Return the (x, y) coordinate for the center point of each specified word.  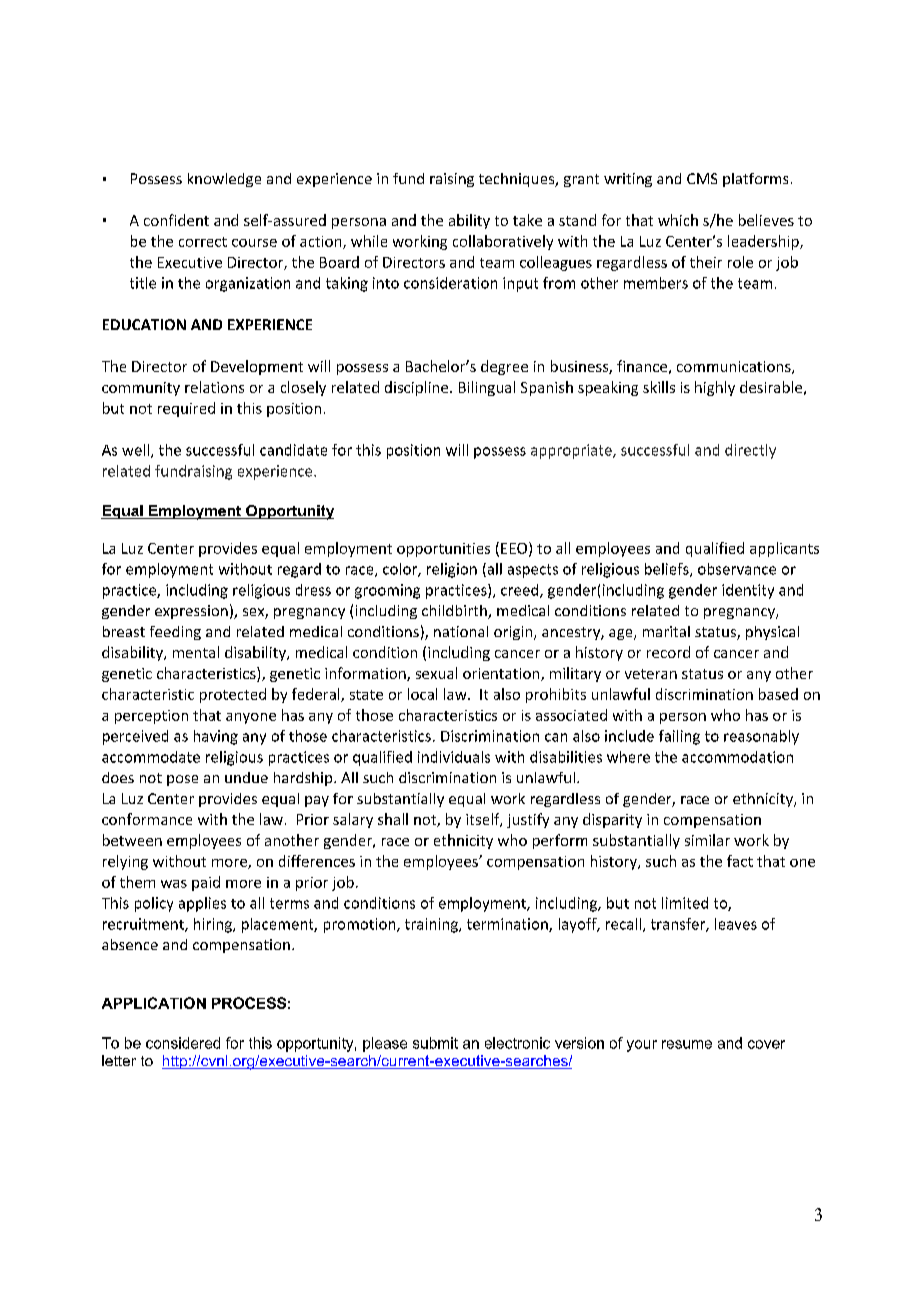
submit (435, 1043)
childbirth (455, 612)
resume (687, 1044)
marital (666, 631)
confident (176, 220)
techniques (518, 180)
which (678, 220)
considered (183, 1043)
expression (191, 612)
